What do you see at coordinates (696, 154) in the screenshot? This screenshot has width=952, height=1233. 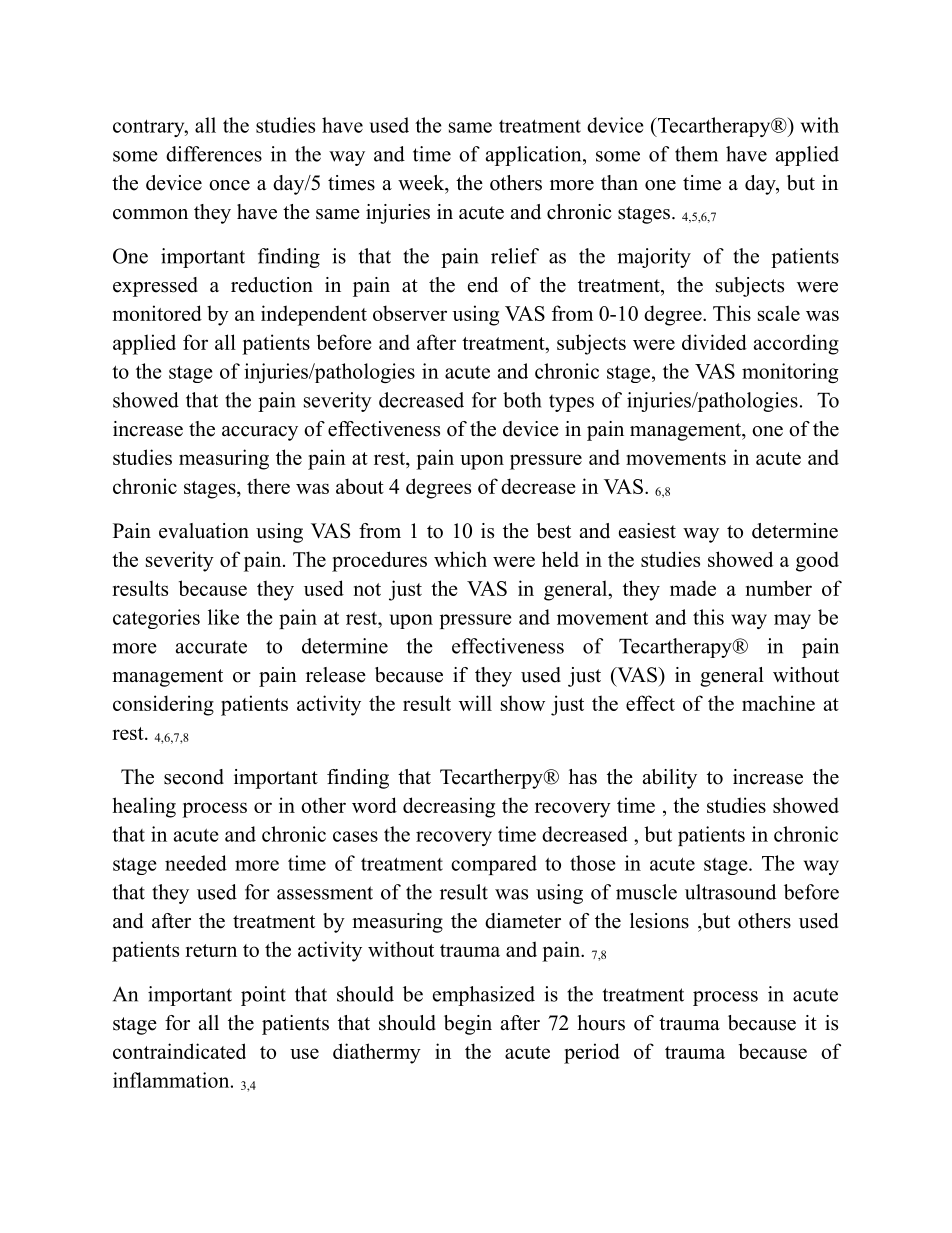 I see `them` at bounding box center [696, 154].
